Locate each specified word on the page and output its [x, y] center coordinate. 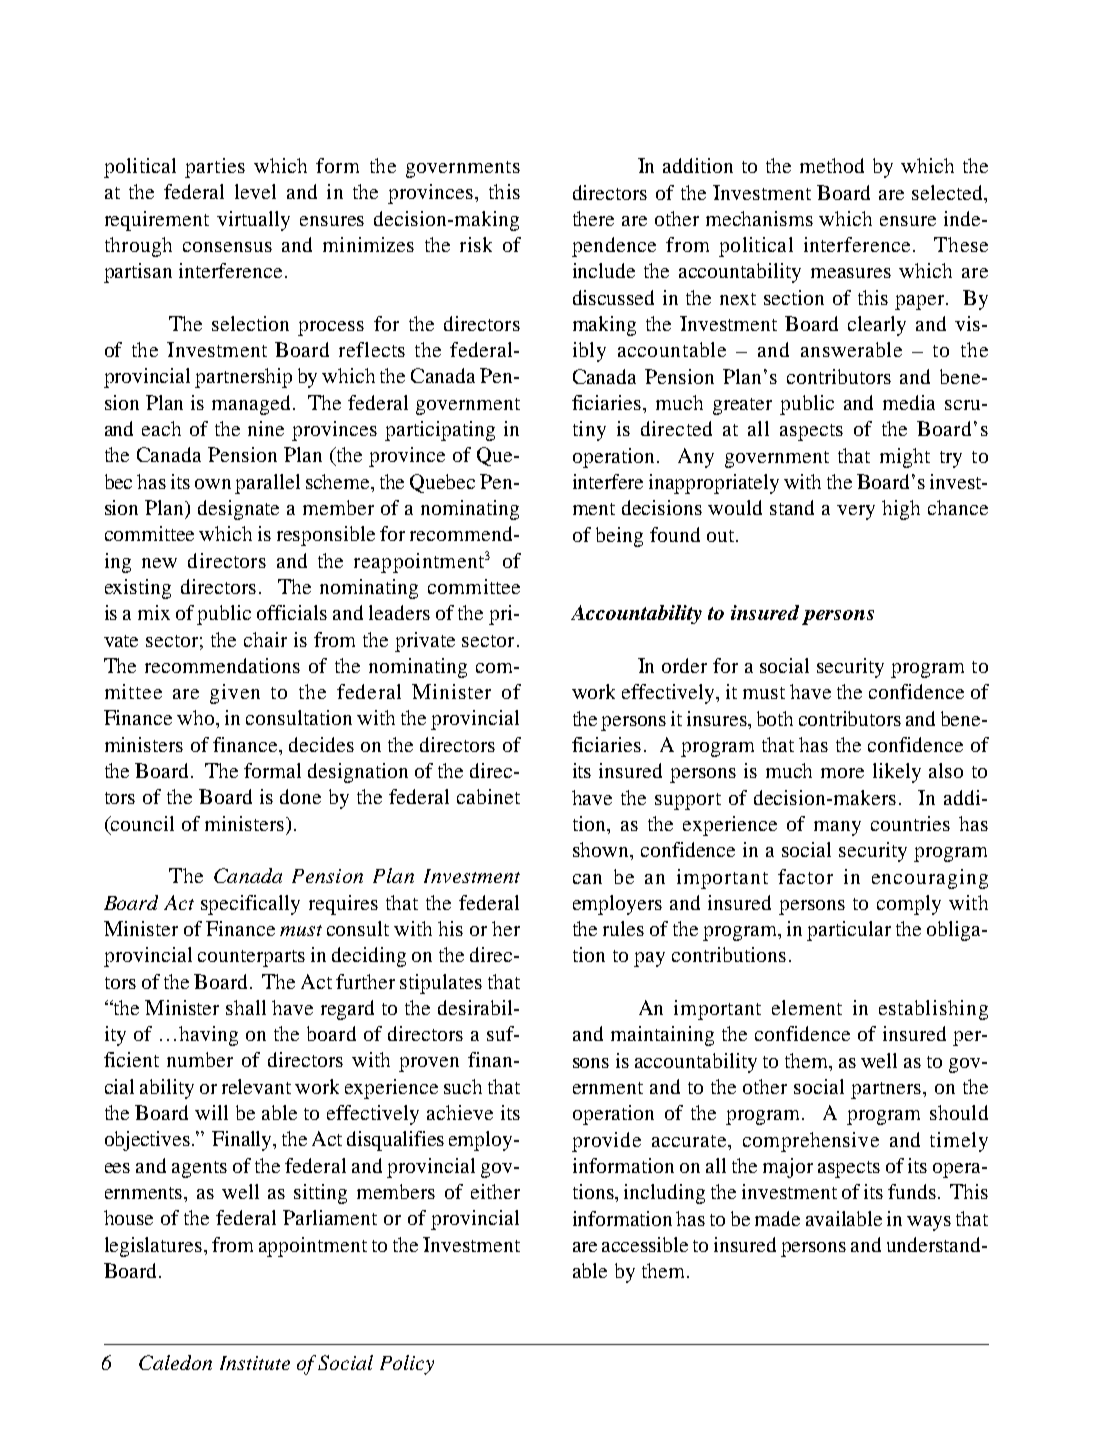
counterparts [251, 958]
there [593, 218]
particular [849, 931]
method [832, 165]
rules [623, 928]
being [619, 537]
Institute [255, 1363]
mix [154, 612]
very [856, 512]
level [255, 191]
